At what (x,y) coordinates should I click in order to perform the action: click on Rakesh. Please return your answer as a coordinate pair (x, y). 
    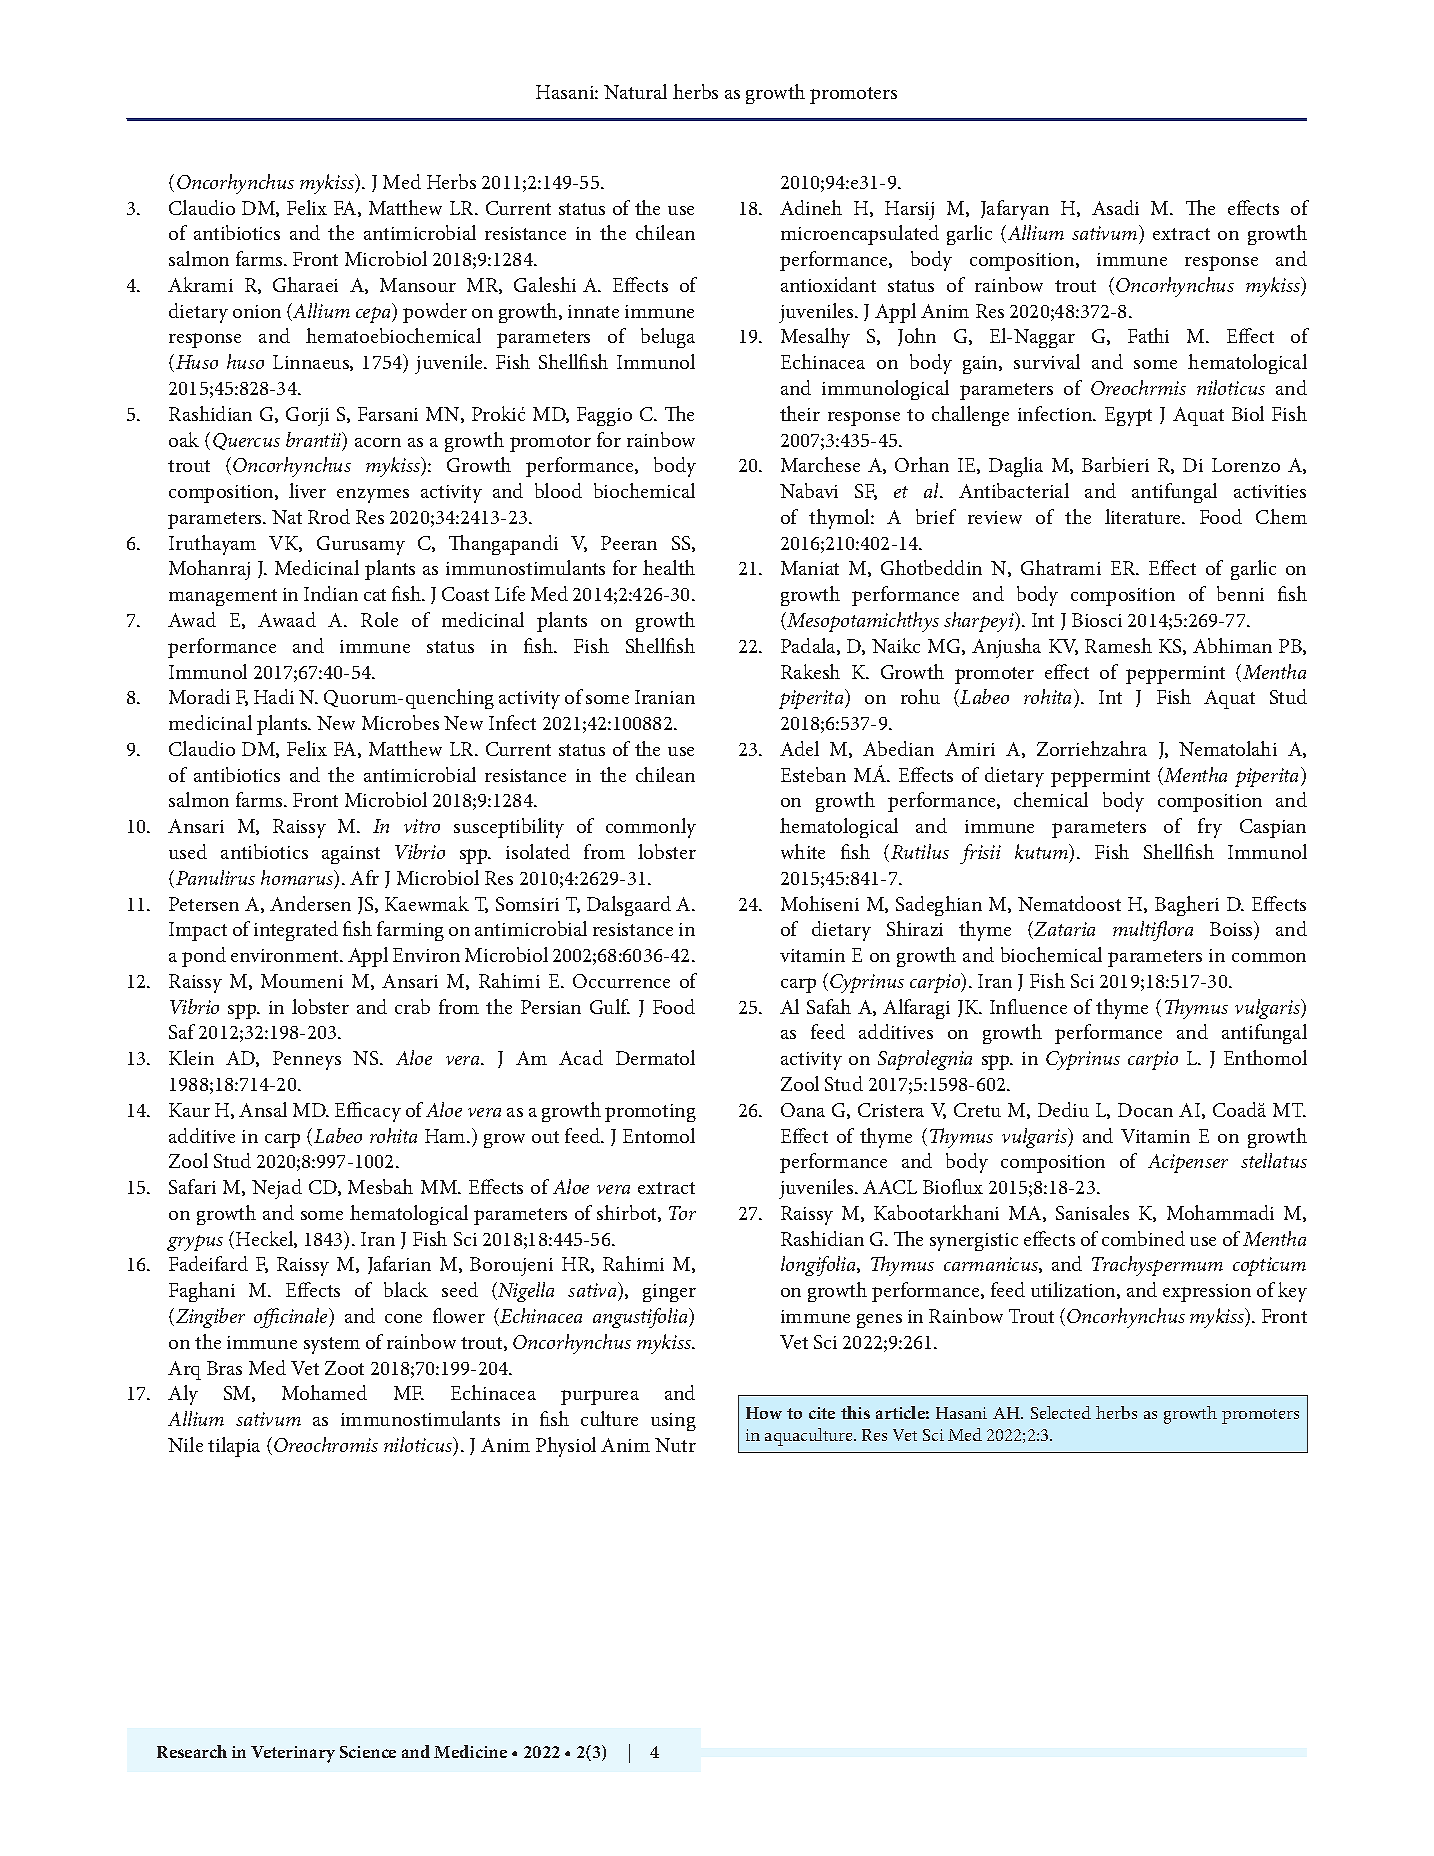
    Looking at the image, I should click on (810, 671).
